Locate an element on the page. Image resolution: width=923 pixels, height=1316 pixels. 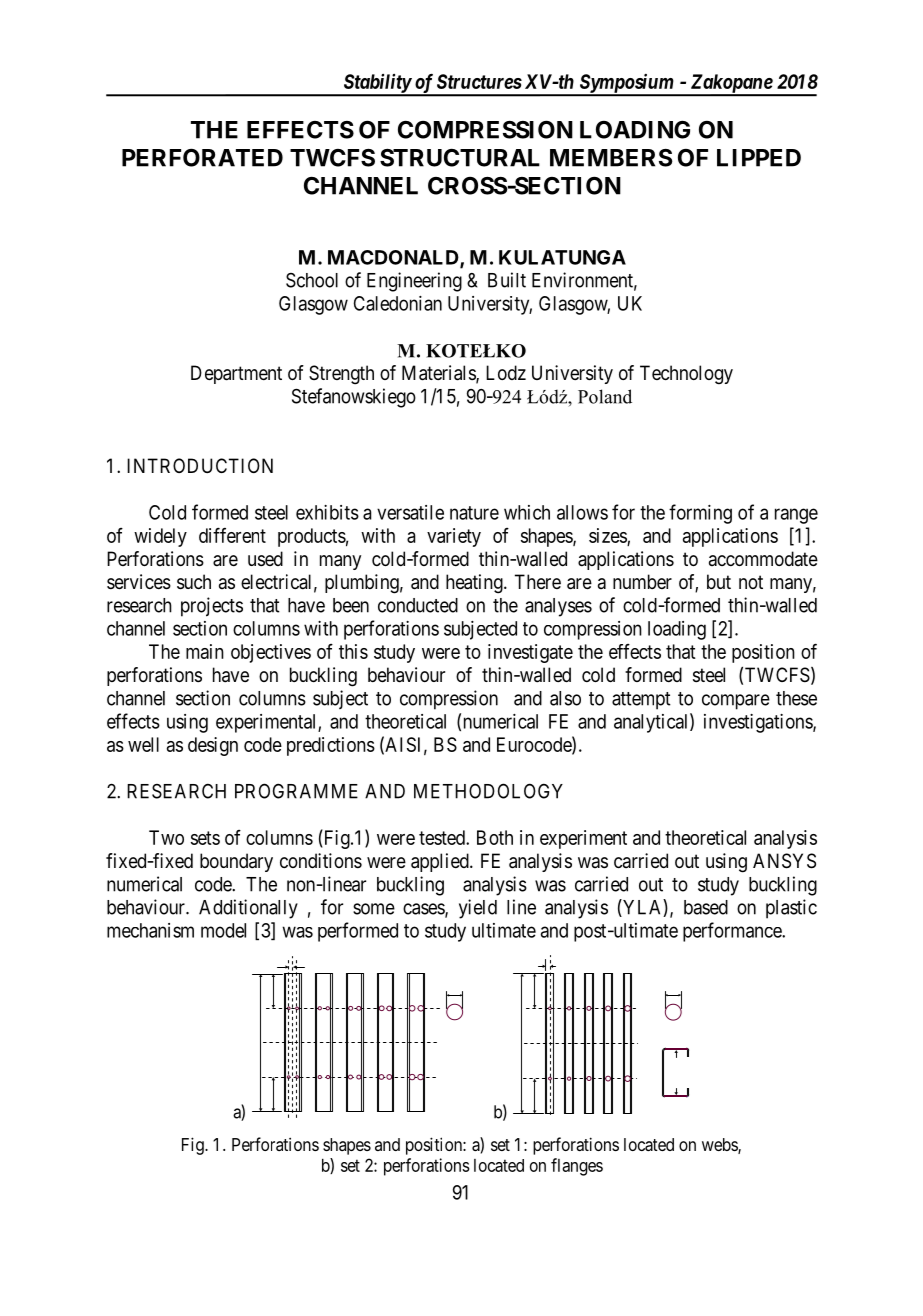
heating is located at coordinates (475, 584).
